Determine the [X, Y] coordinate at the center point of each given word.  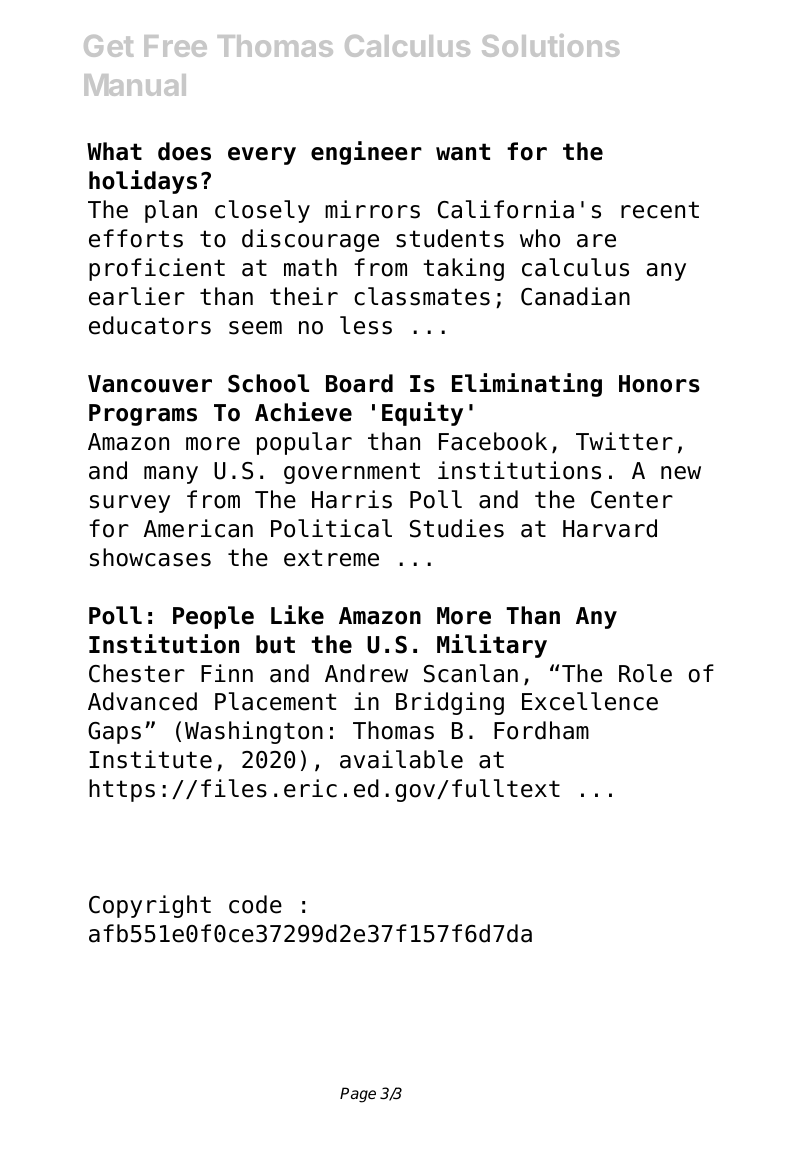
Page [358, 1095]
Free [175, 46]
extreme [331, 558]
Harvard [610, 528]
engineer [366, 153]
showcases [150, 557]
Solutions [550, 45]
